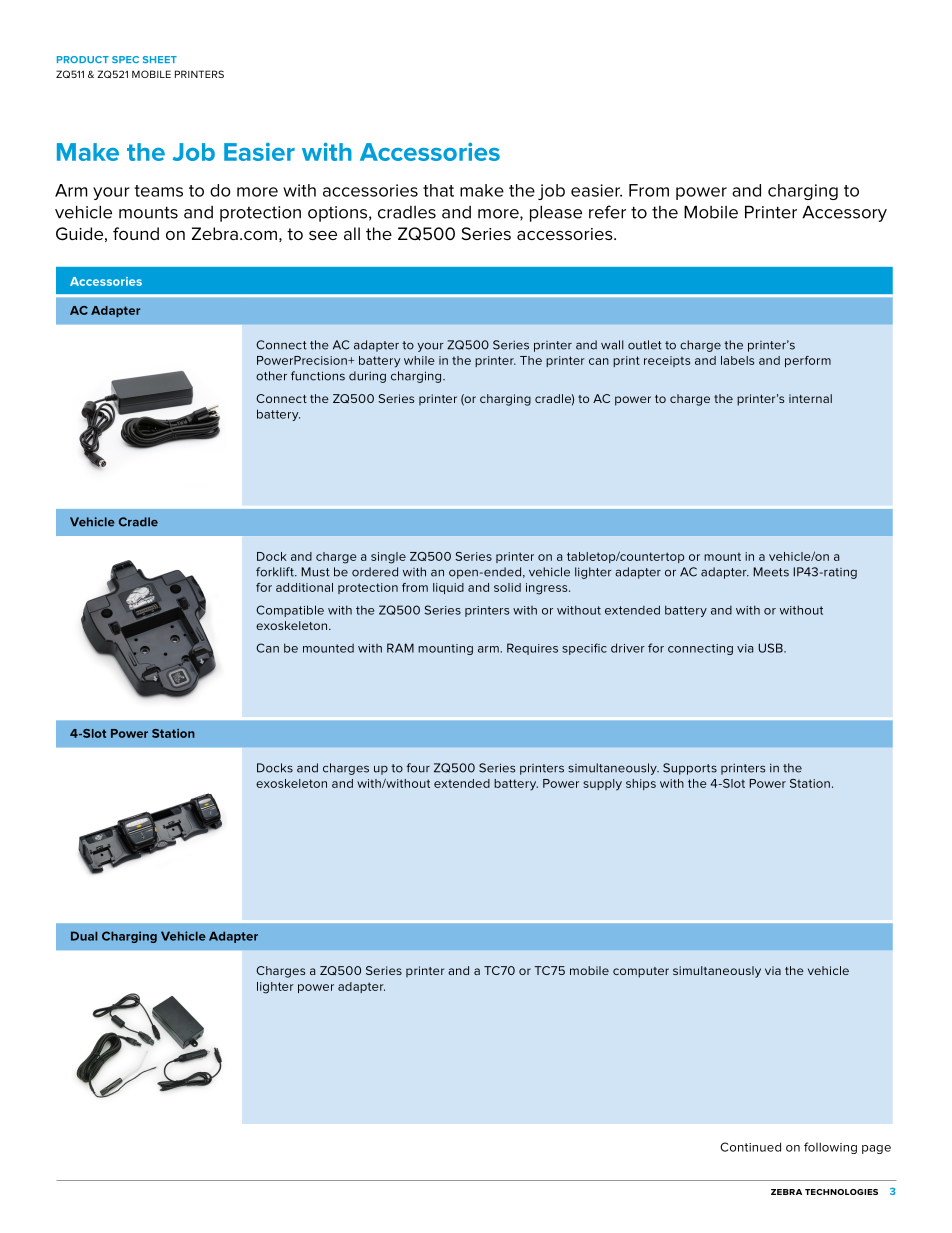  I want to click on other, so click(271, 376).
